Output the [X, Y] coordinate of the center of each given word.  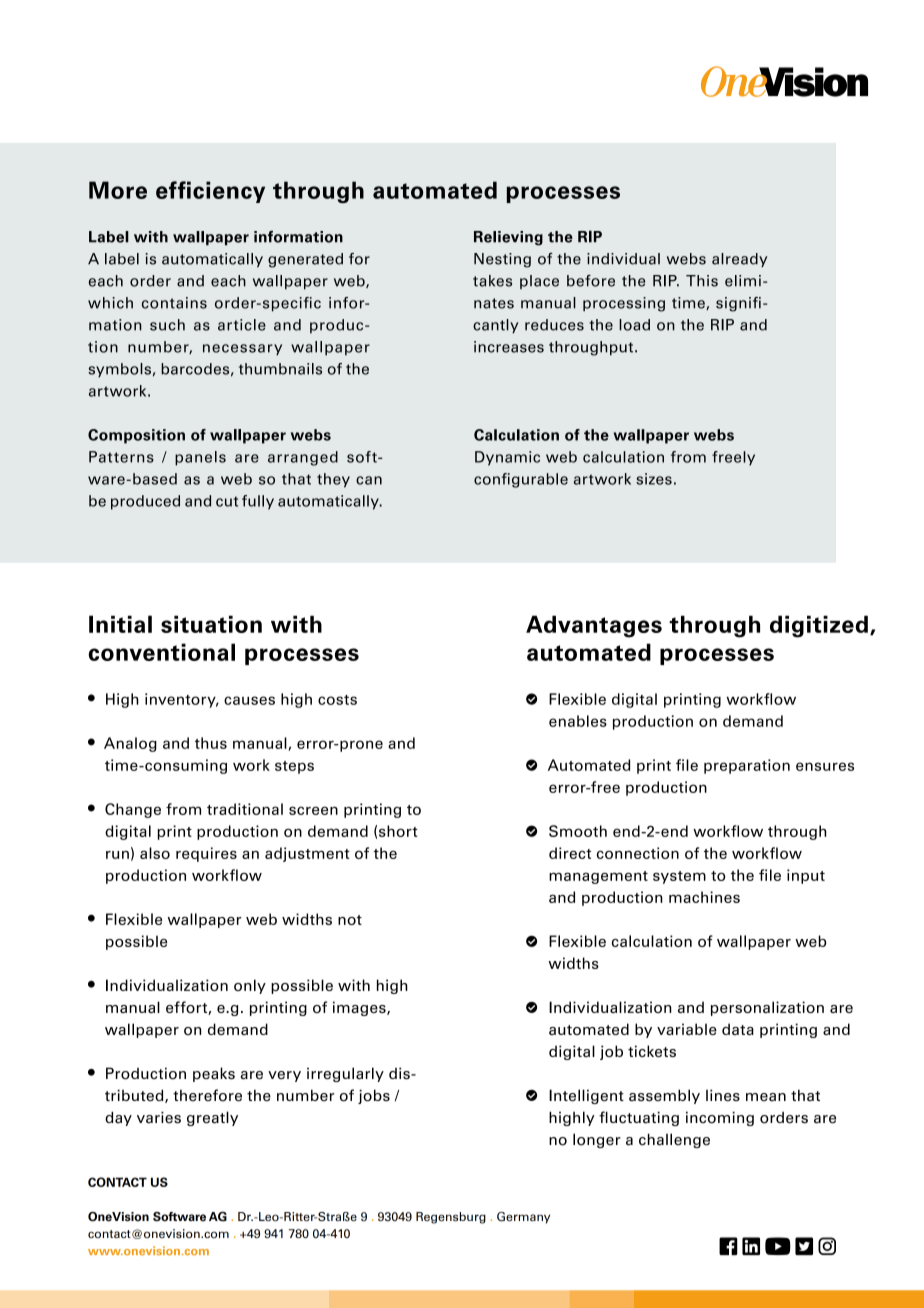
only [250, 986]
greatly [212, 1118]
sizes [654, 479]
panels [200, 458]
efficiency [210, 192]
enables [578, 721]
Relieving [508, 238]
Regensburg [451, 1218]
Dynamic [507, 458]
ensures [825, 766]
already [740, 260]
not [350, 920]
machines [704, 897]
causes [249, 700]
